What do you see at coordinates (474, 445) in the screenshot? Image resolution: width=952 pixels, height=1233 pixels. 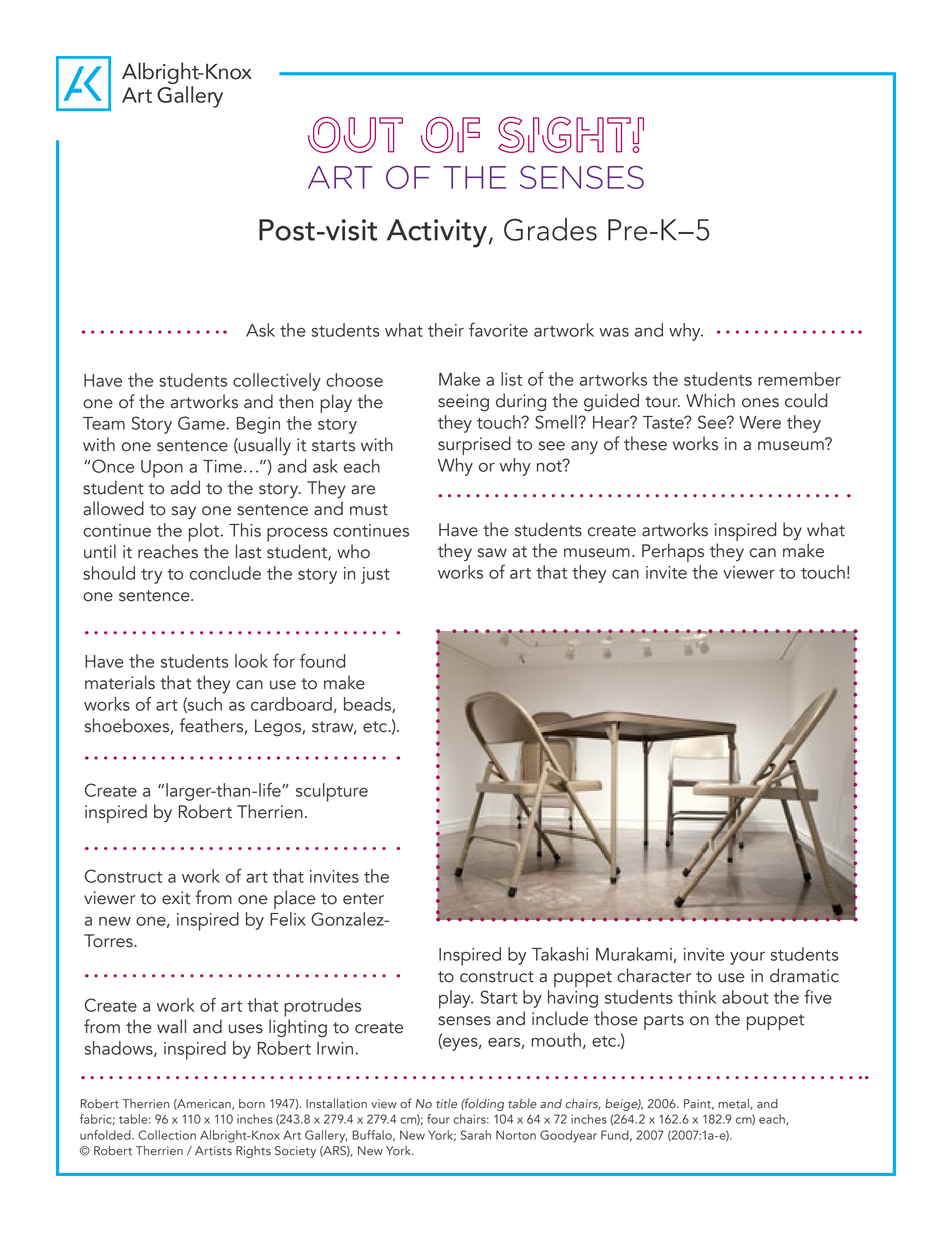 I see `surprised` at bounding box center [474, 445].
